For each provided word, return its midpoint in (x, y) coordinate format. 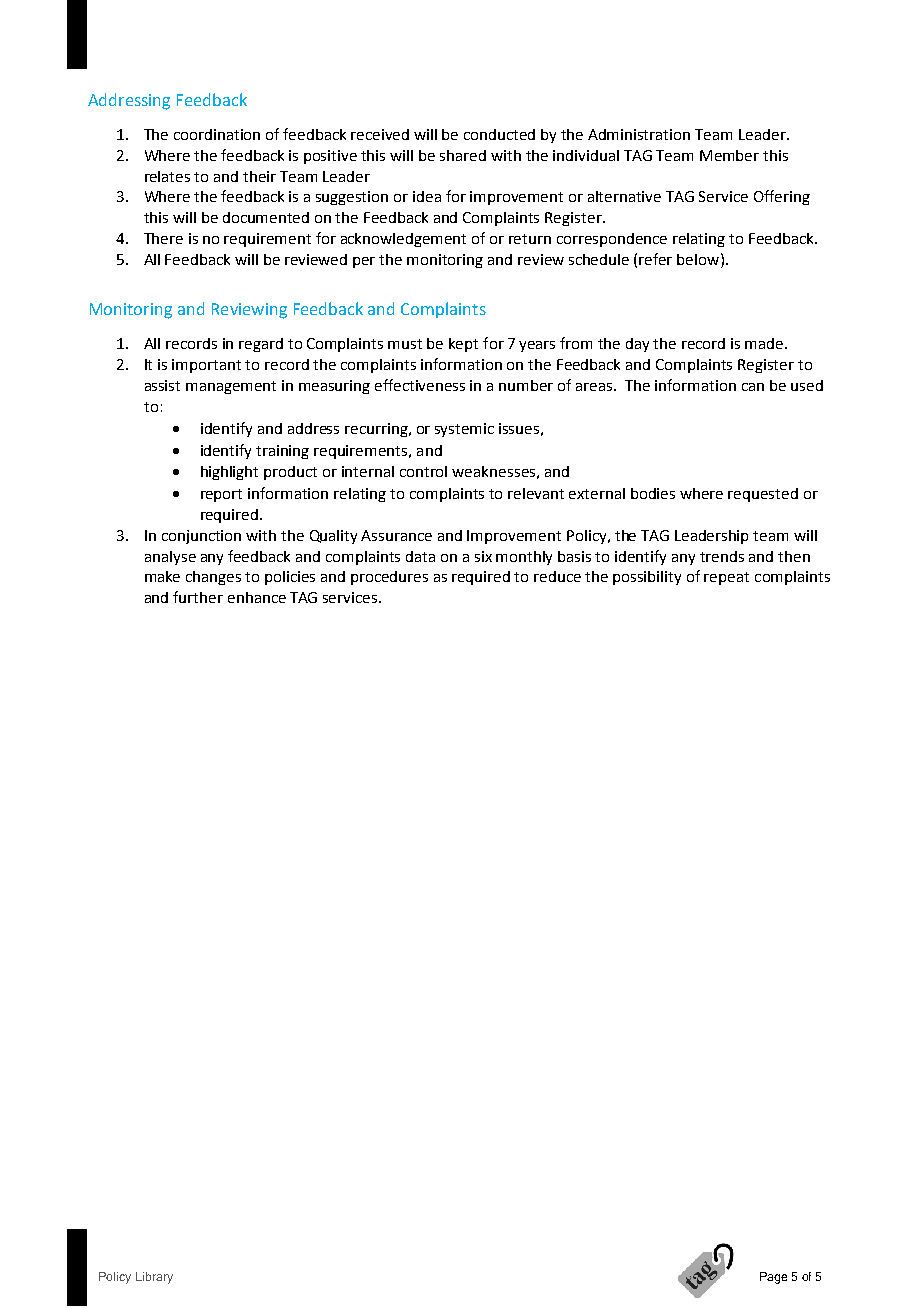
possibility (647, 578)
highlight (229, 473)
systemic (464, 430)
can (753, 387)
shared (463, 155)
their (259, 176)
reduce (557, 576)
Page (773, 1278)
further (198, 597)
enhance (257, 597)
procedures (389, 578)
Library (154, 1278)
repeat (726, 578)
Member (729, 155)
